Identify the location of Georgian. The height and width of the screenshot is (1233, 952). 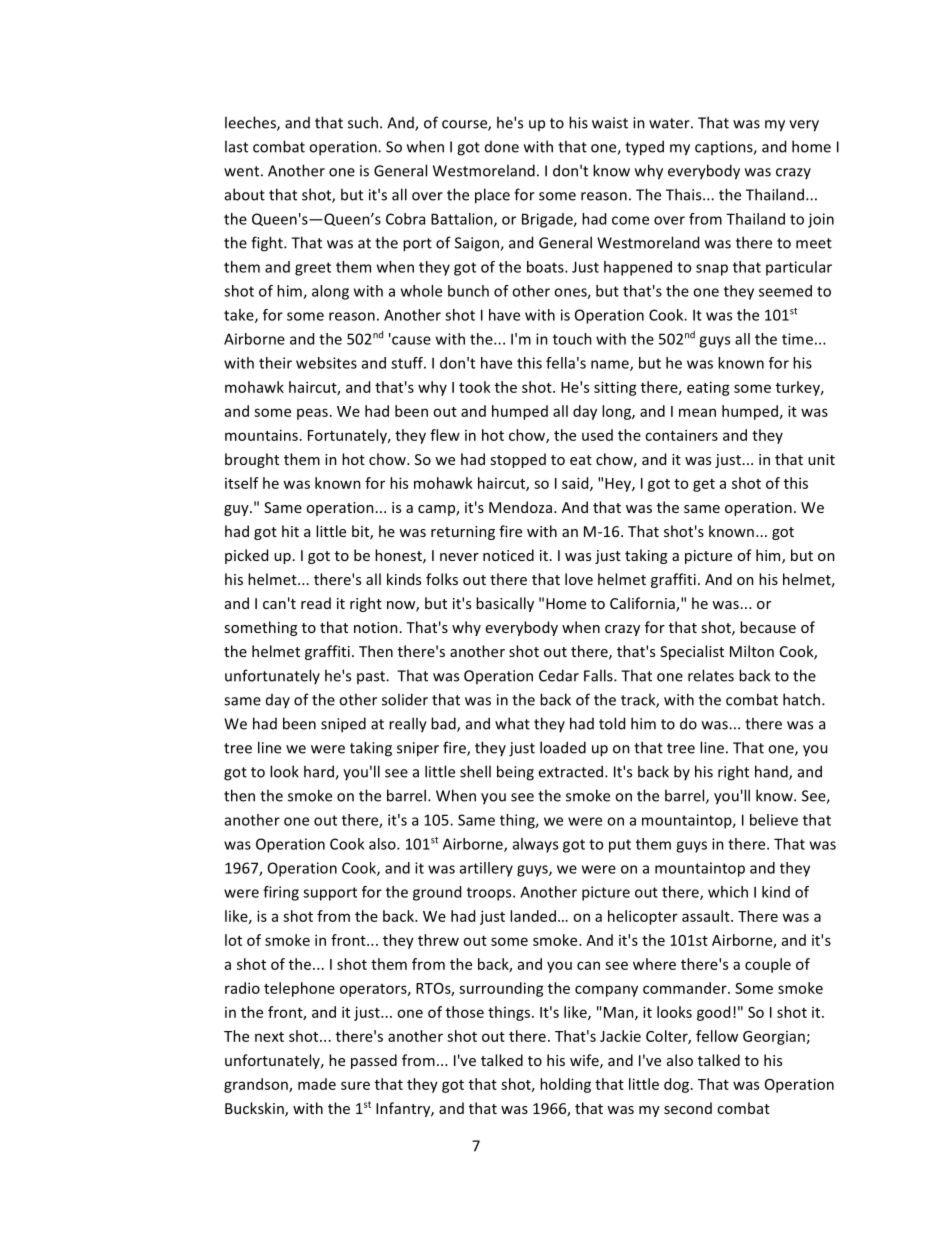
(774, 1038).
